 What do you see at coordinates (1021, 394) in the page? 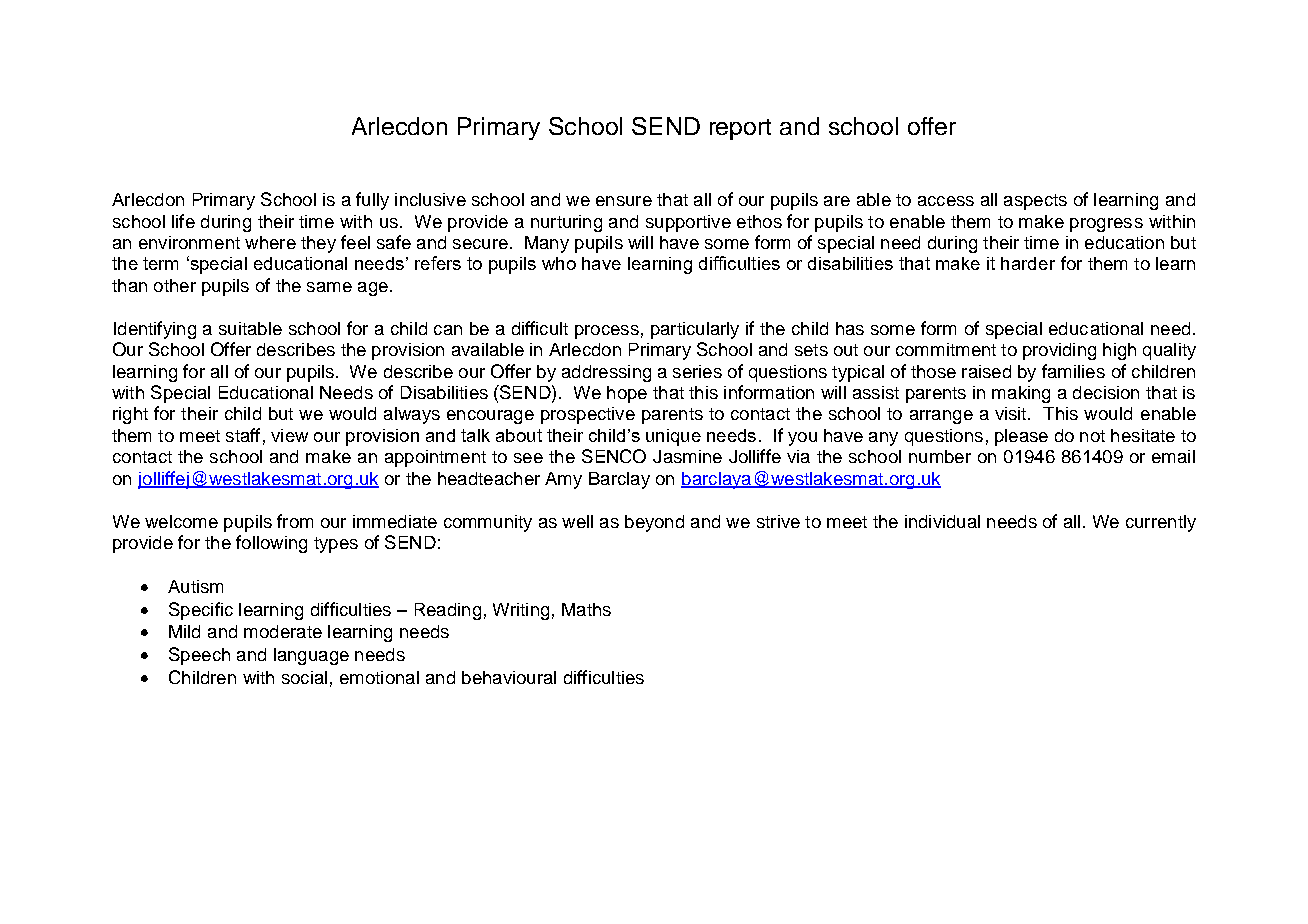
I see `making` at bounding box center [1021, 394].
